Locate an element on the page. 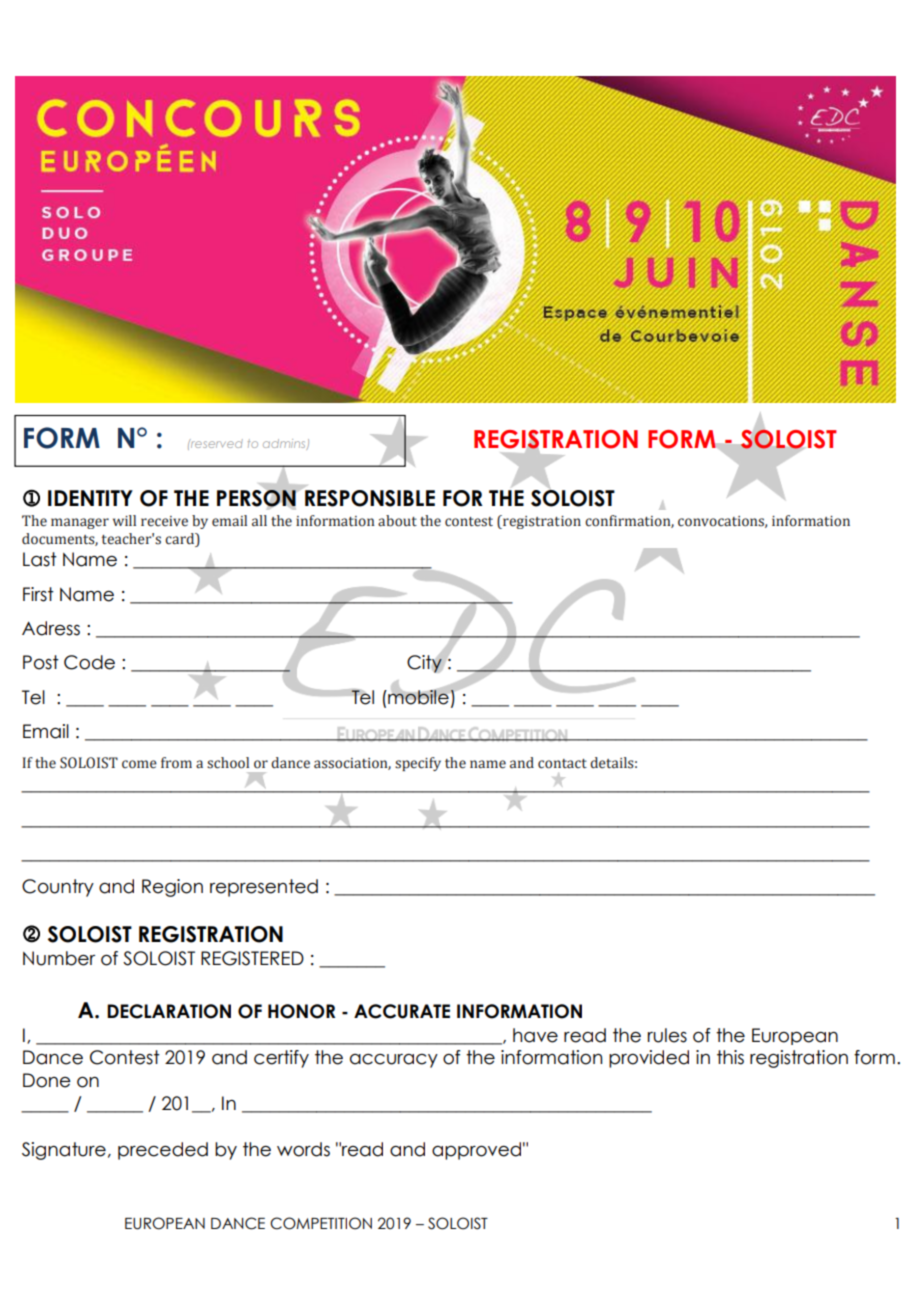 The width and height of the document is (924, 1308). about is located at coordinates (397, 521).
